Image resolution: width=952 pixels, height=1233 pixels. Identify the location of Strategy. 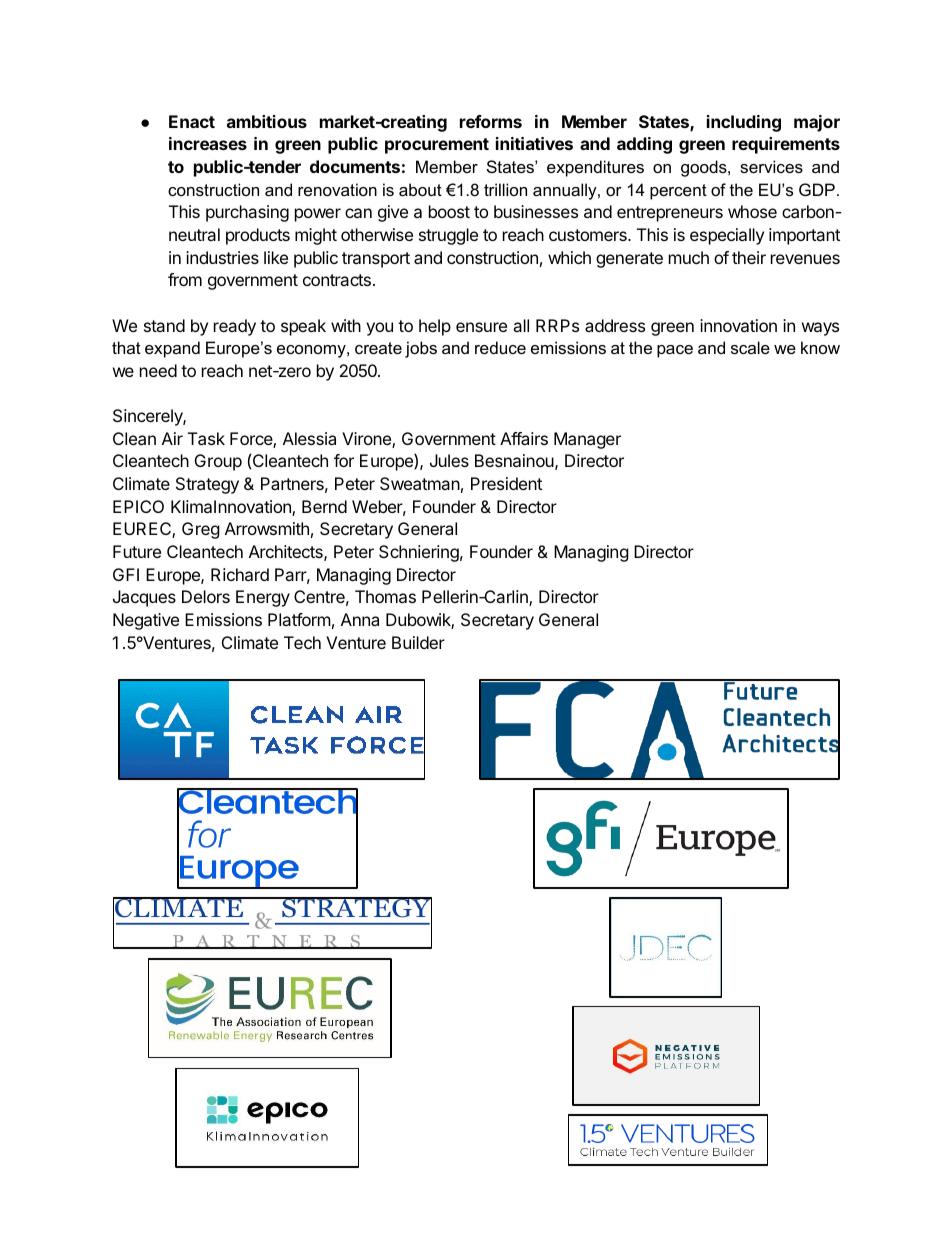
(207, 485).
